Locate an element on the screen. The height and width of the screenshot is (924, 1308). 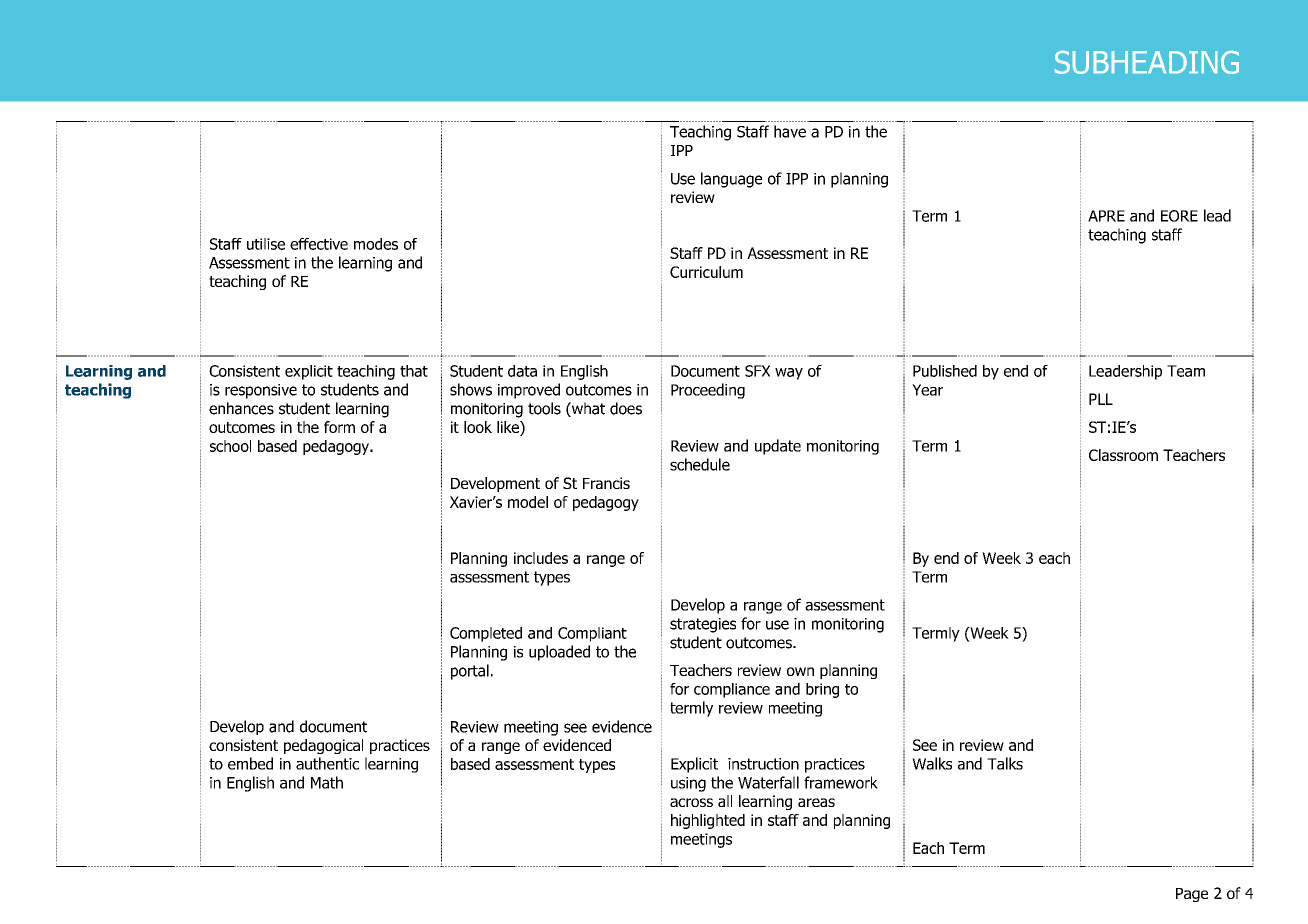
Completed is located at coordinates (486, 634).
